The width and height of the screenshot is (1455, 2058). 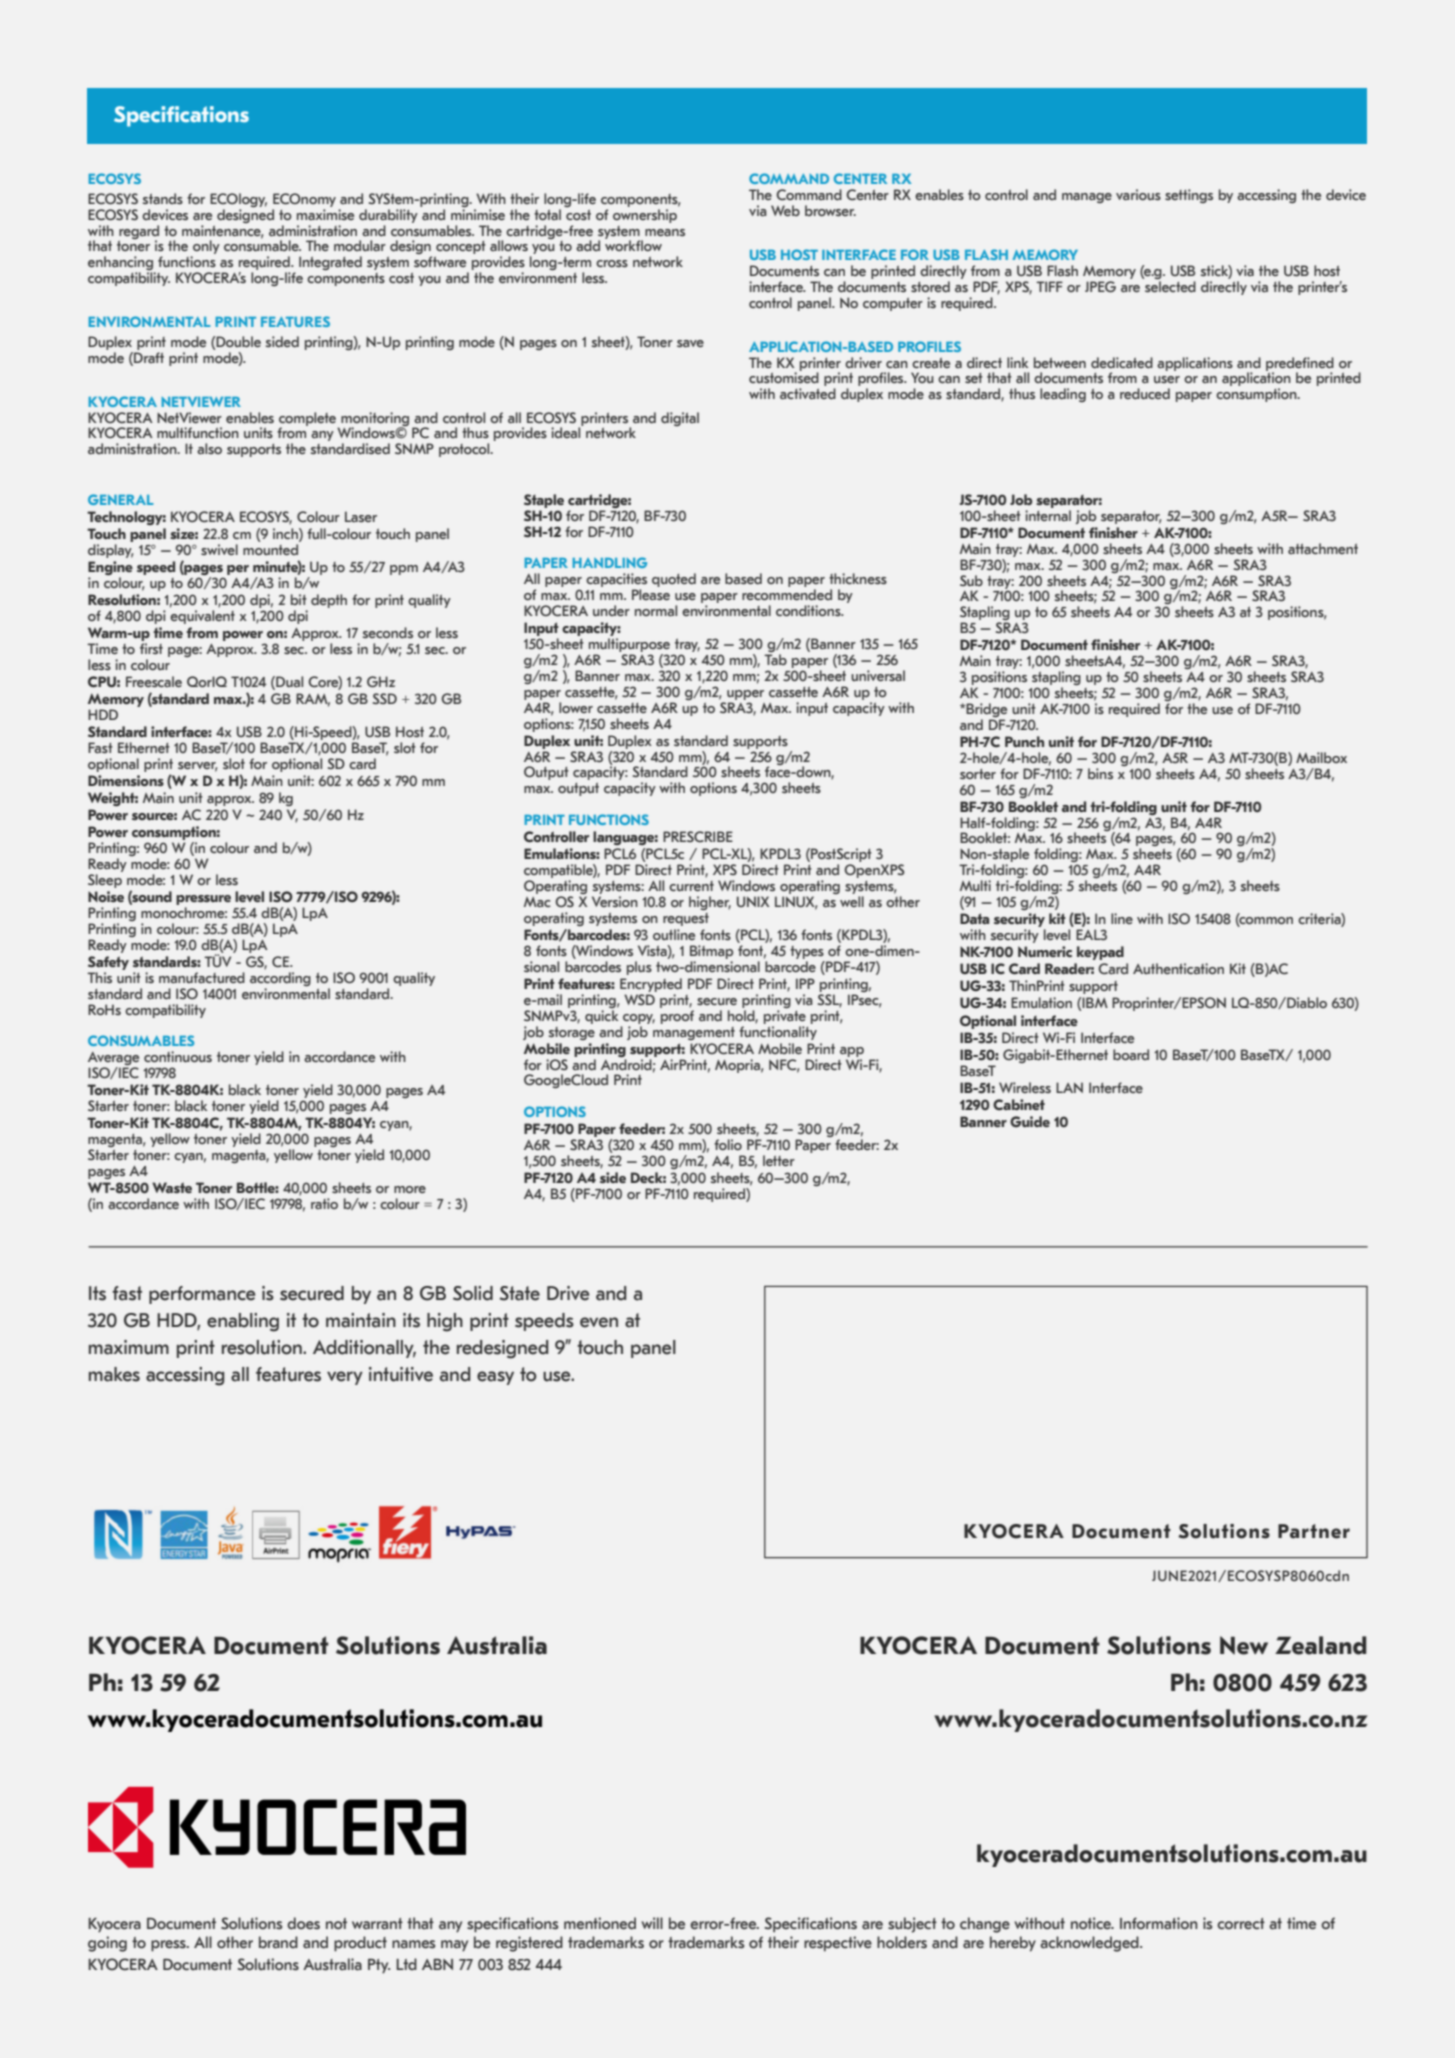 I want to click on folio, so click(x=728, y=1144).
